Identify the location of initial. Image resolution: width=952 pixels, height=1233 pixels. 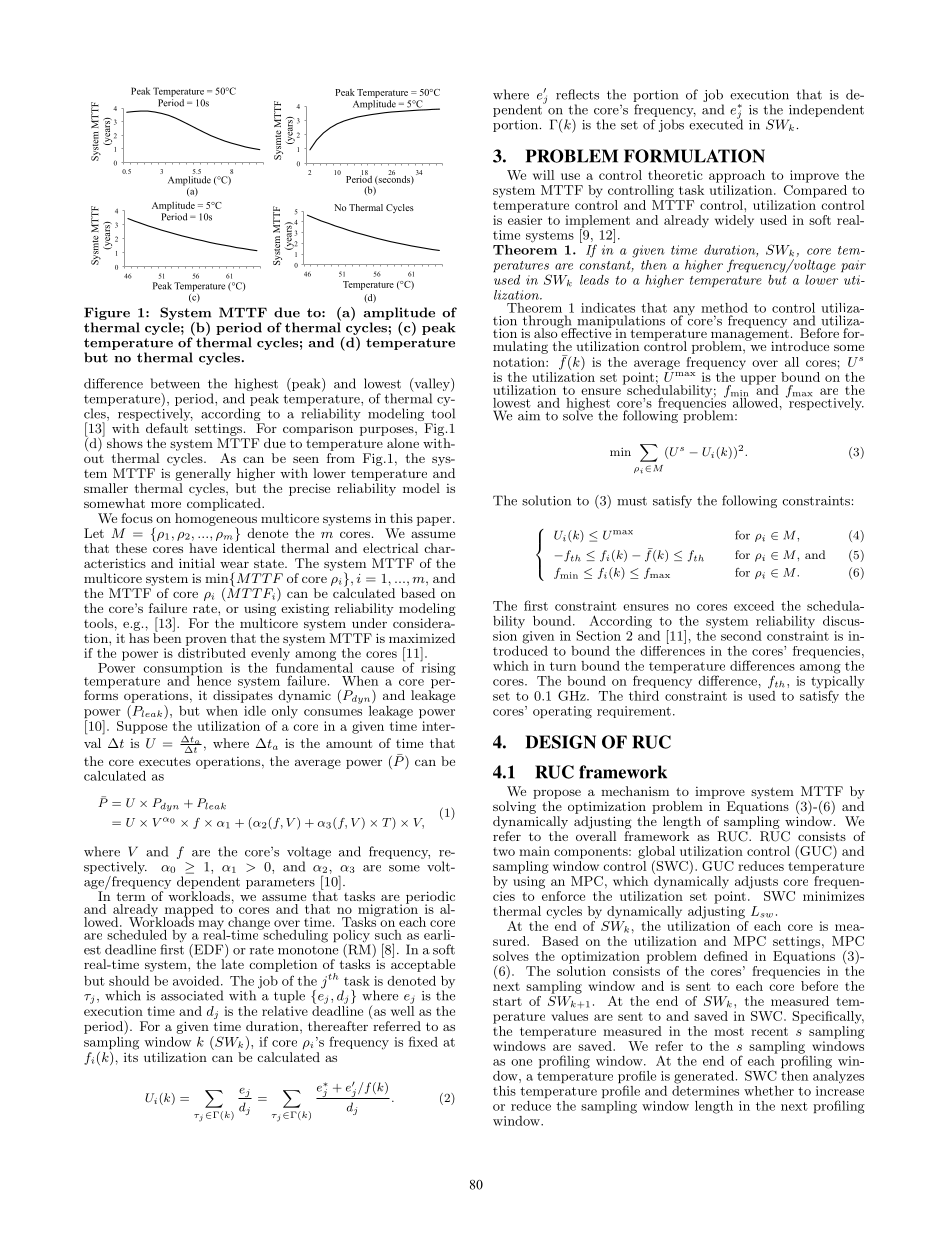
(197, 563).
